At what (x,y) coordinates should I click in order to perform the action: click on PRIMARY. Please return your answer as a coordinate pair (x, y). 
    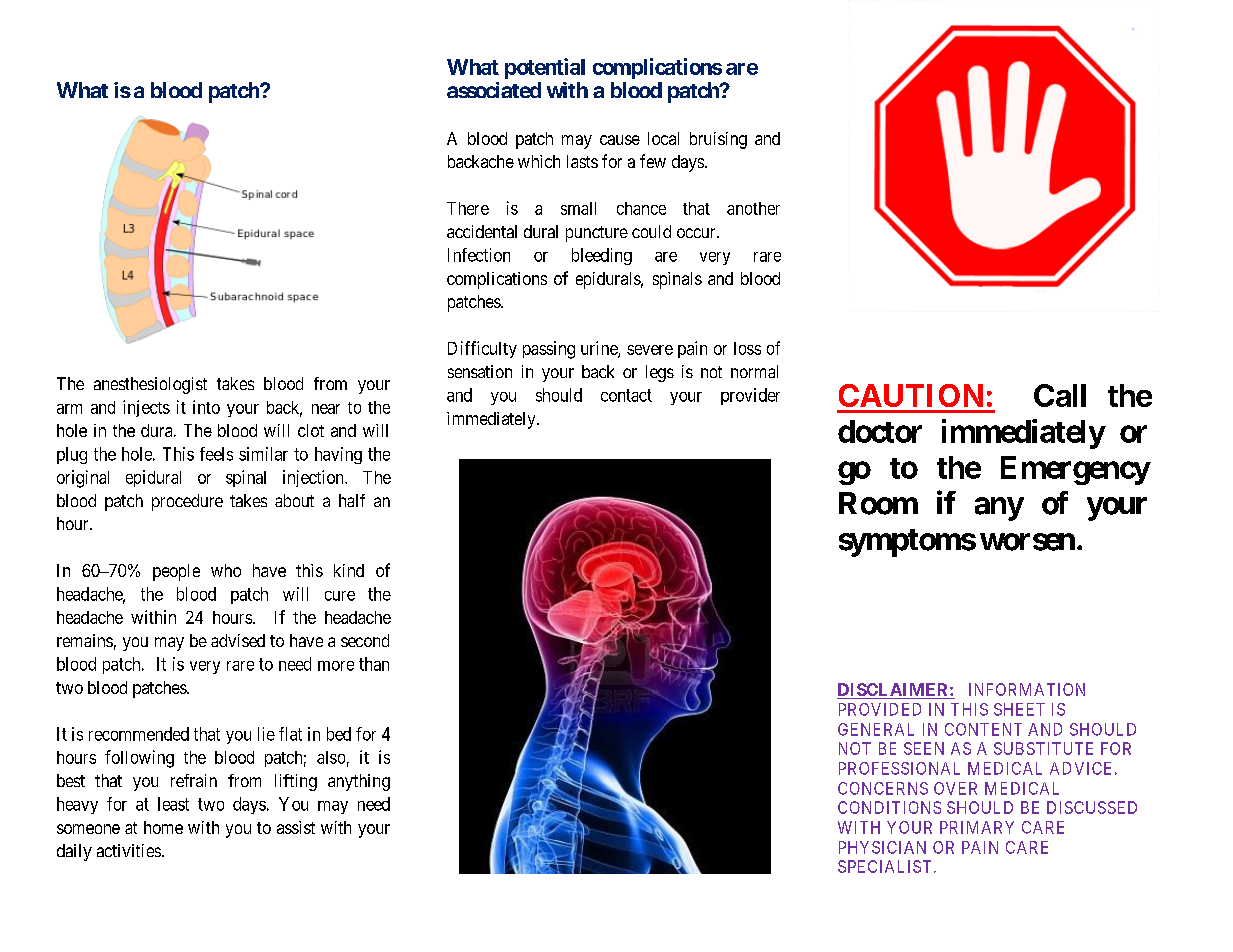
    Looking at the image, I should click on (977, 827).
